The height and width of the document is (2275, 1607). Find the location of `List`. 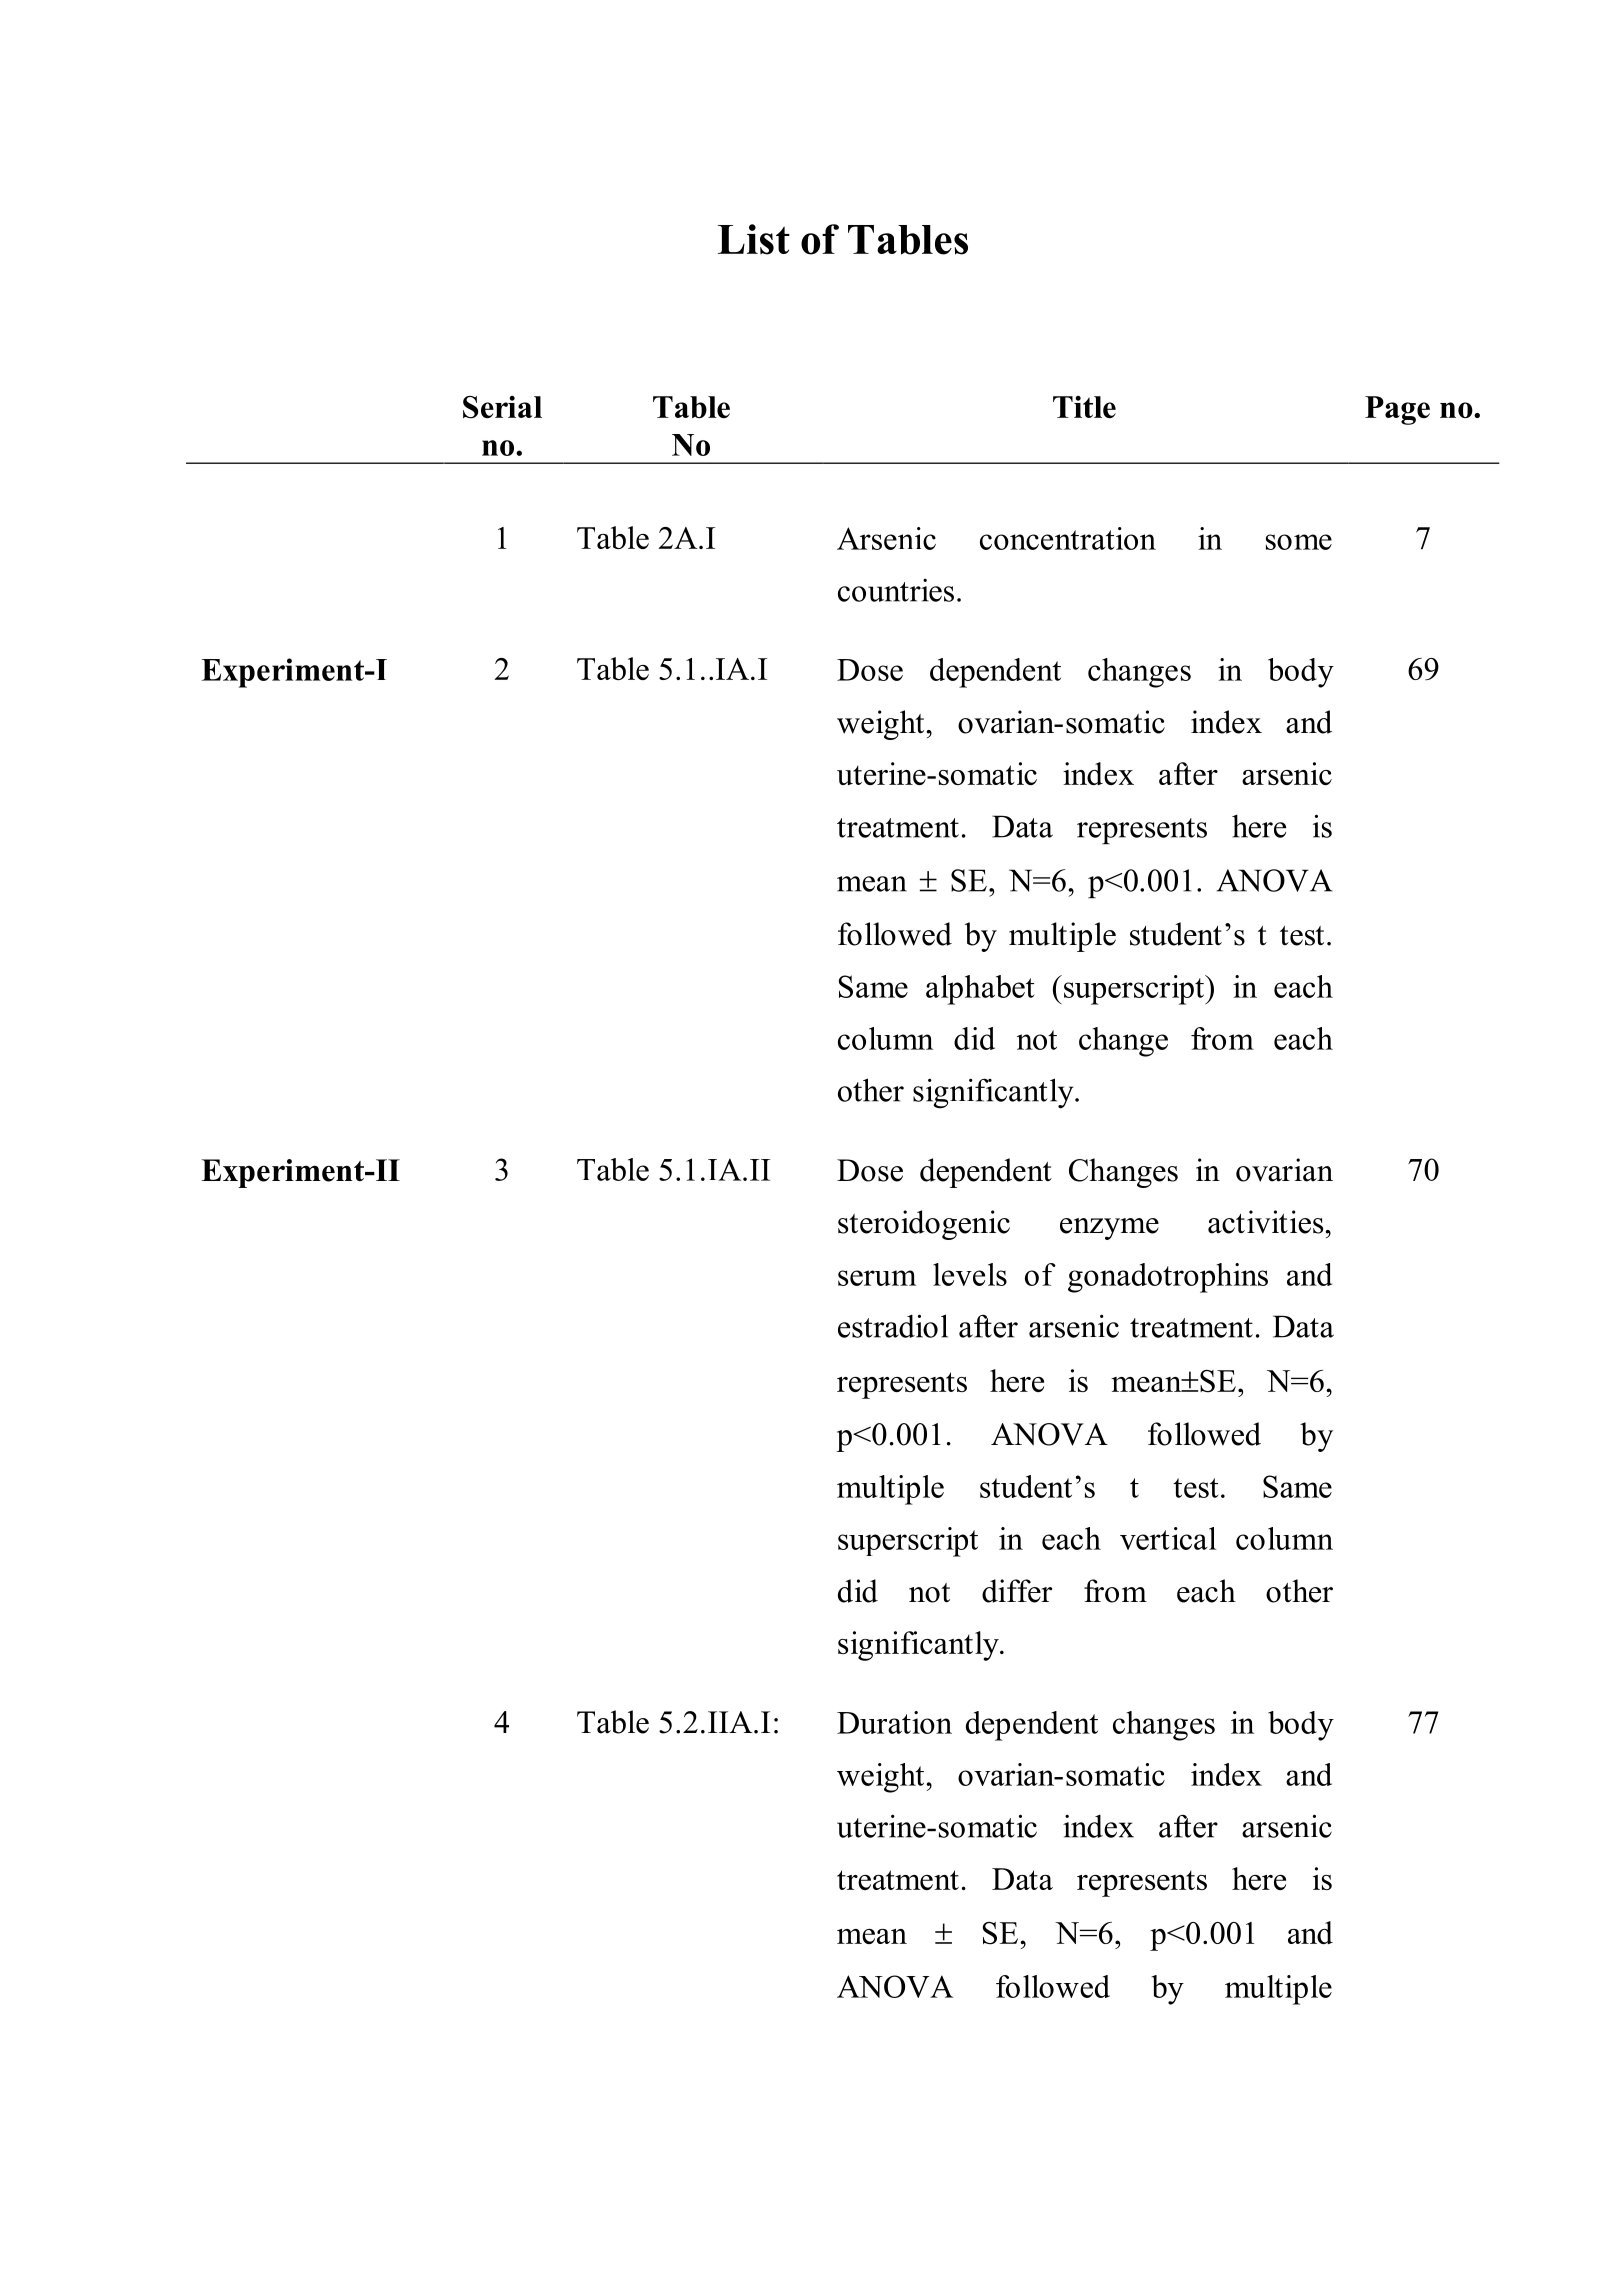

List is located at coordinates (754, 239).
